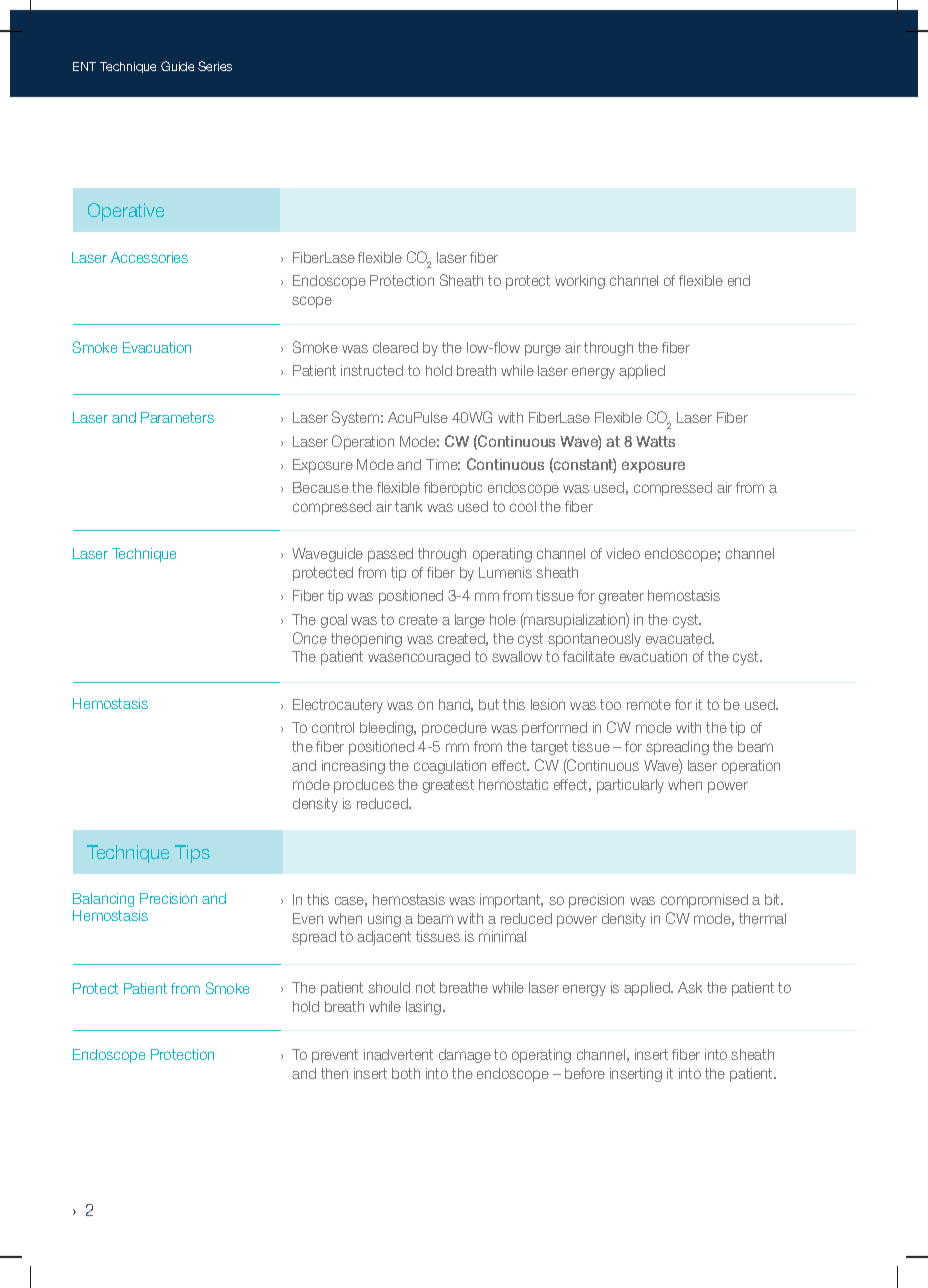 The width and height of the image is (928, 1288). I want to click on then, so click(334, 1073).
